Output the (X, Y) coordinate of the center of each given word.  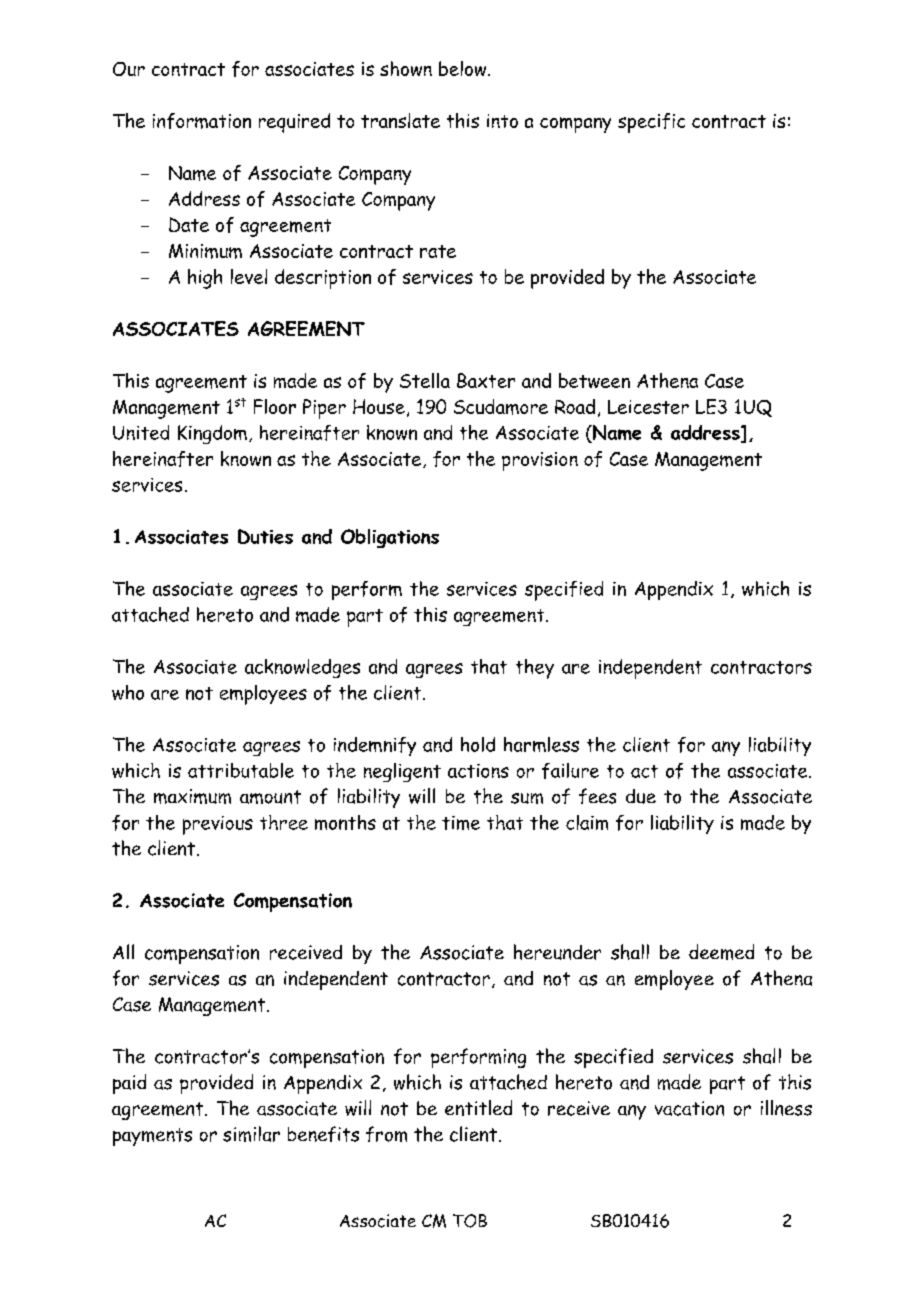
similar (251, 1134)
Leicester (648, 407)
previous (218, 825)
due (641, 796)
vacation (689, 1108)
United (141, 432)
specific (651, 123)
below (464, 68)
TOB (470, 1221)
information (202, 121)
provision (540, 461)
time (461, 823)
